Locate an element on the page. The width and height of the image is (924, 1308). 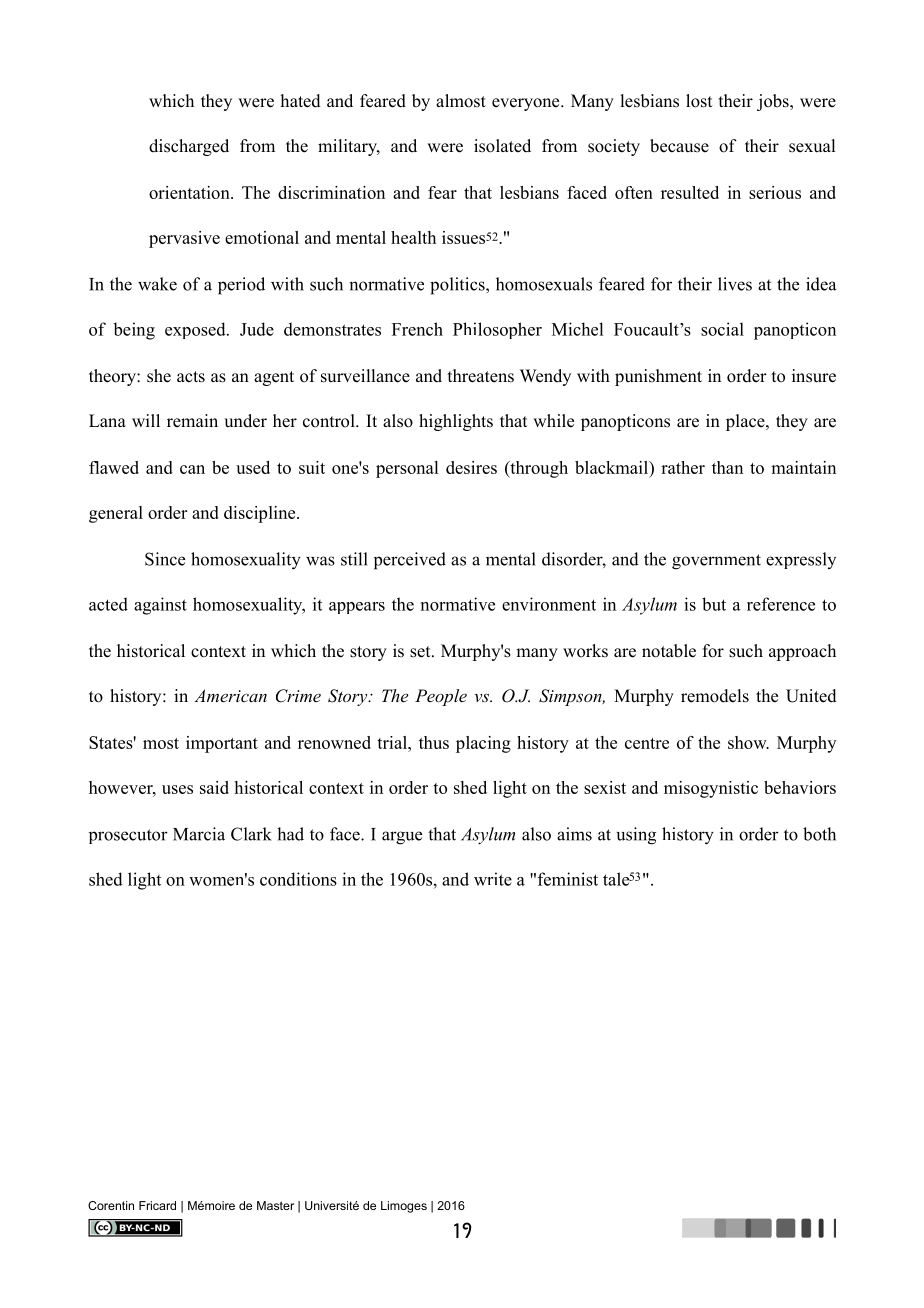
set is located at coordinates (421, 652).
